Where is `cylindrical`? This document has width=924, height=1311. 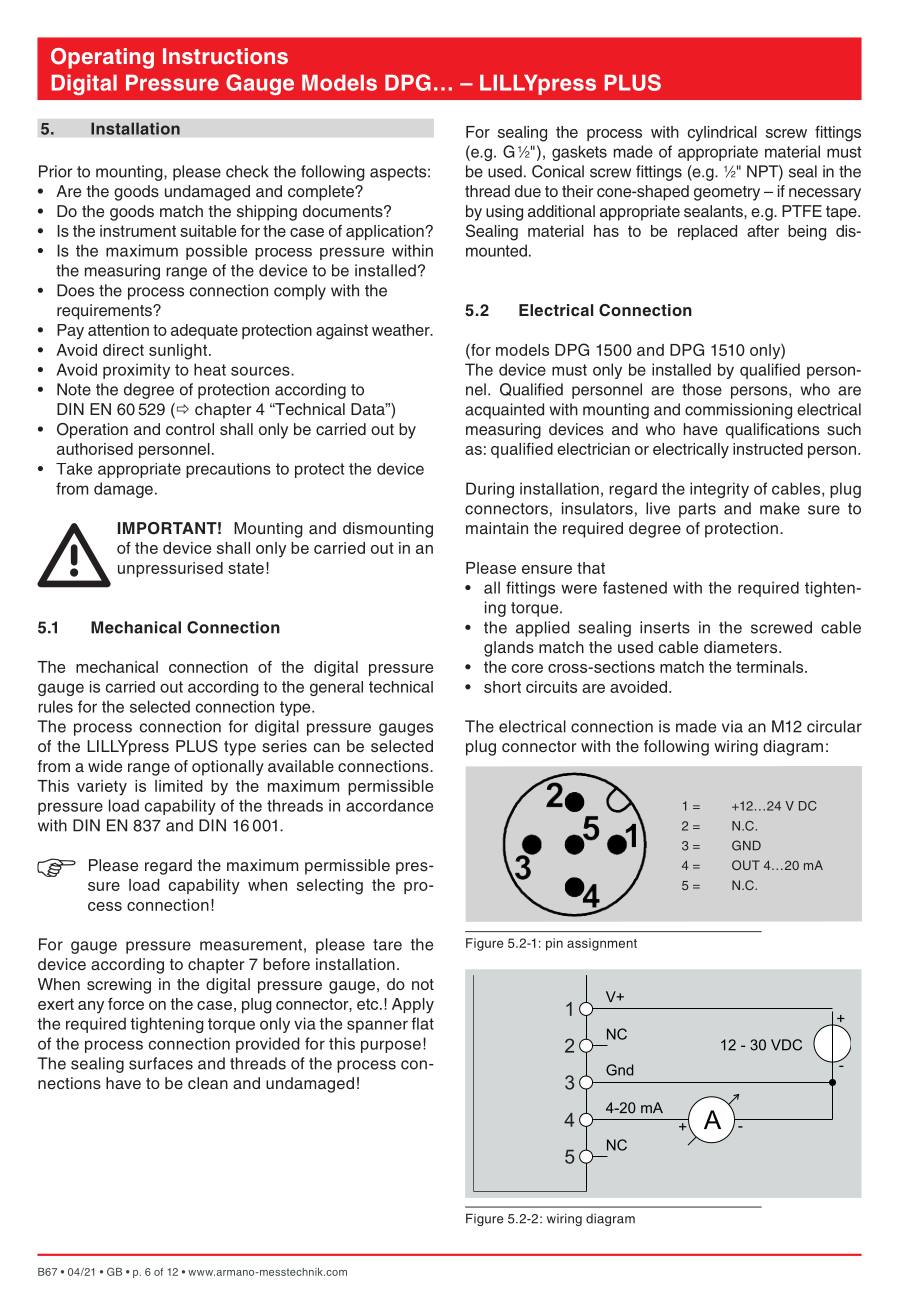
cylindrical is located at coordinates (722, 134).
